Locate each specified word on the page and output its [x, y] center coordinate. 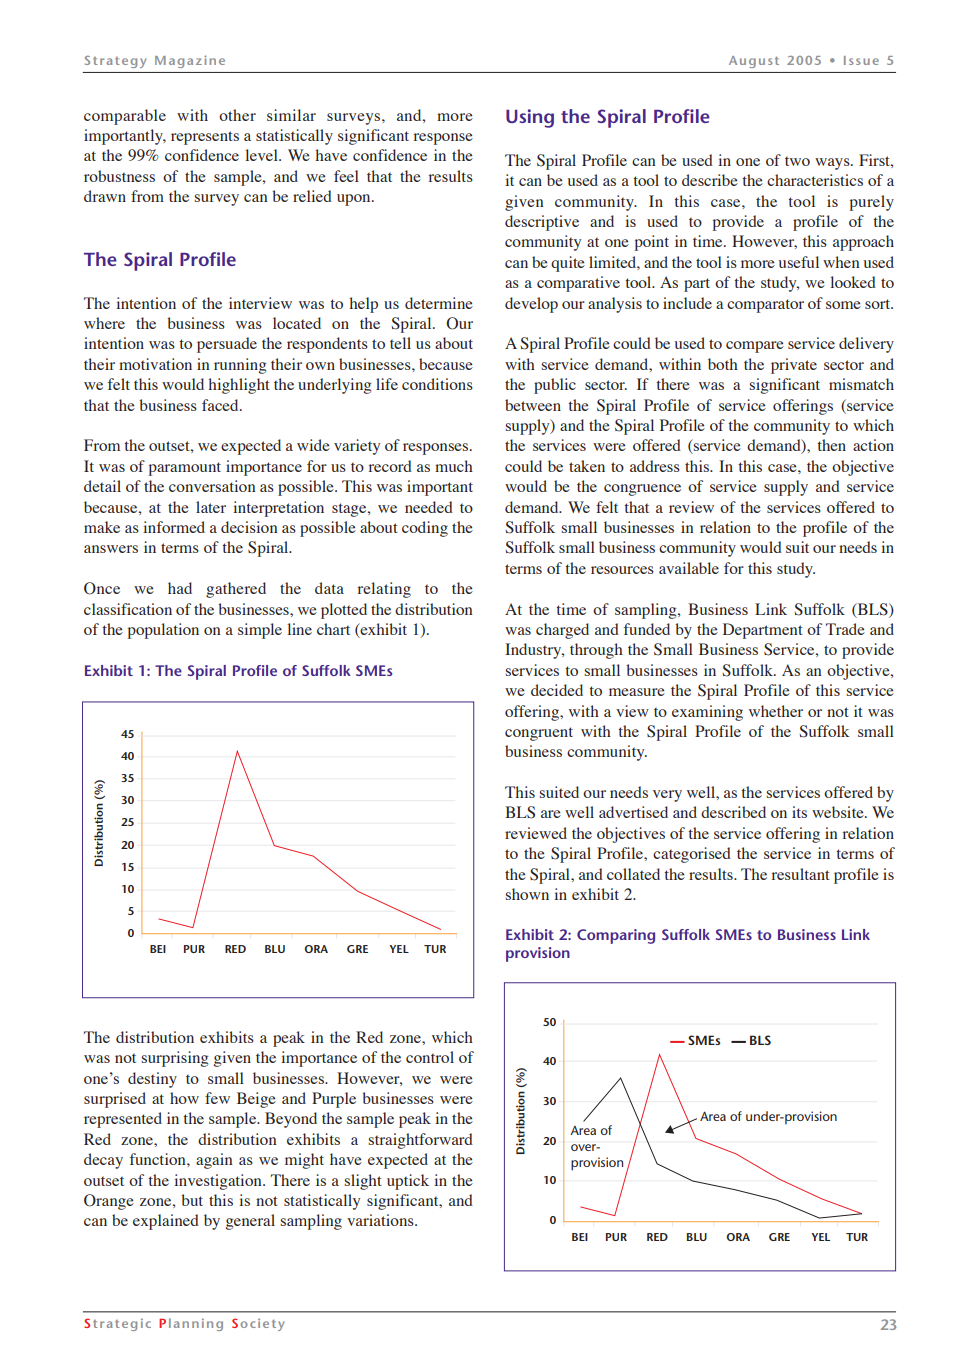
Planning [191, 1324]
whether [776, 711]
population [163, 631]
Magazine [190, 62]
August [754, 62]
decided [557, 690]
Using [530, 118]
